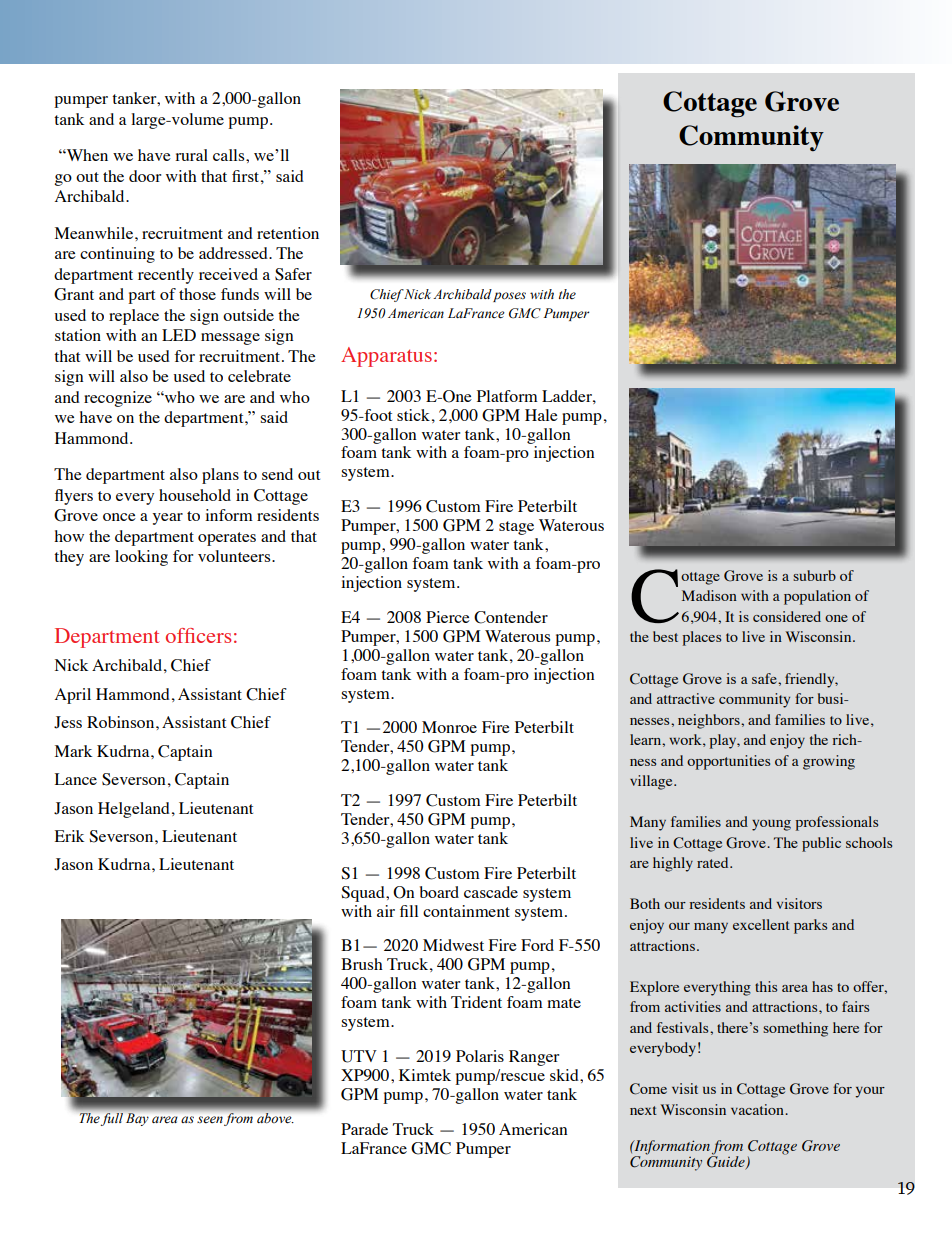  Describe the element at coordinates (448, 617) in the image. I see `Pierce` at that location.
